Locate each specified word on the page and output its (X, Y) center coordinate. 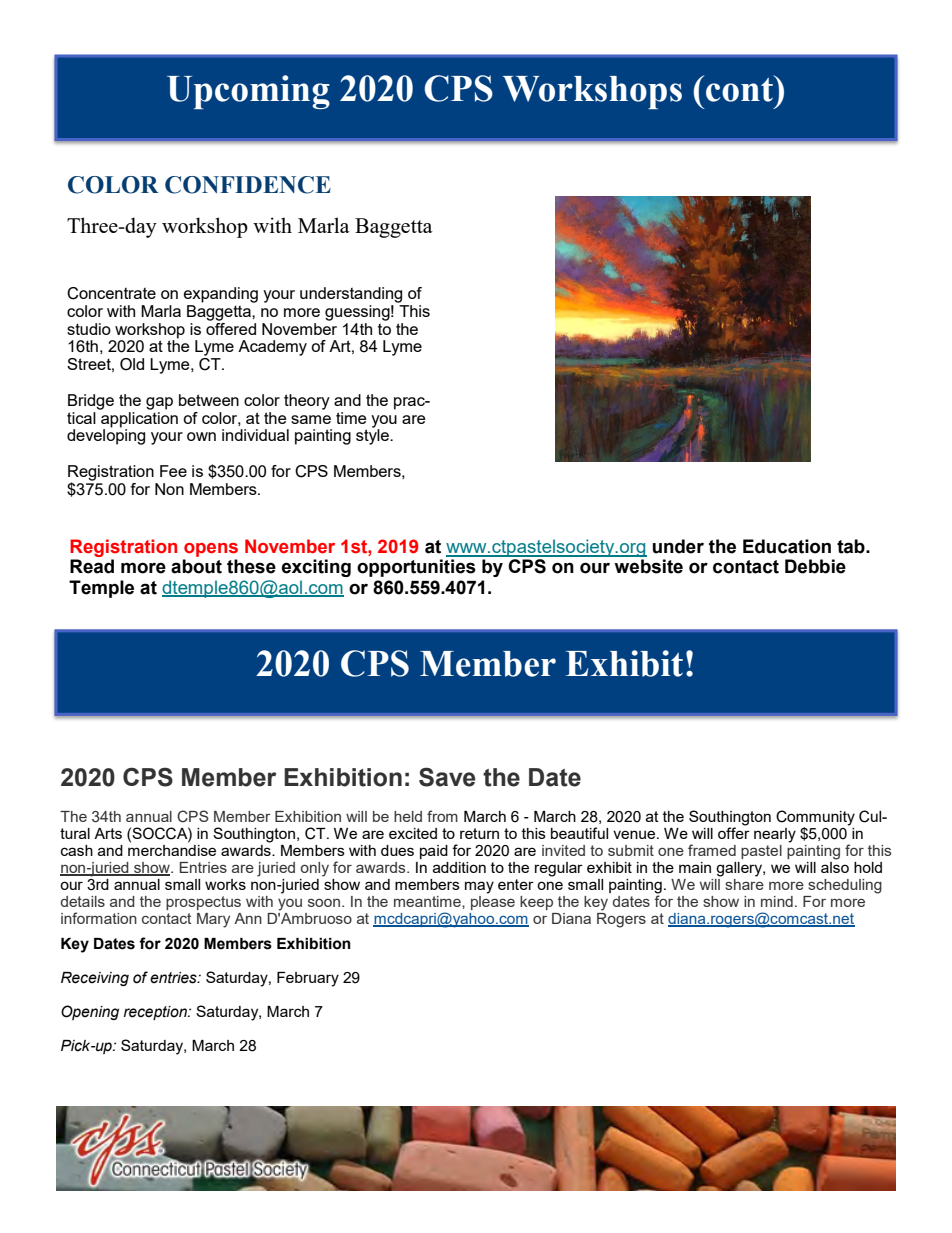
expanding (221, 295)
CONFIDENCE (248, 185)
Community (815, 819)
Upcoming (248, 92)
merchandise (172, 849)
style (373, 436)
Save (447, 777)
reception (156, 1013)
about (196, 566)
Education (787, 546)
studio (89, 329)
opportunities (416, 568)
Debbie (815, 566)
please (493, 901)
